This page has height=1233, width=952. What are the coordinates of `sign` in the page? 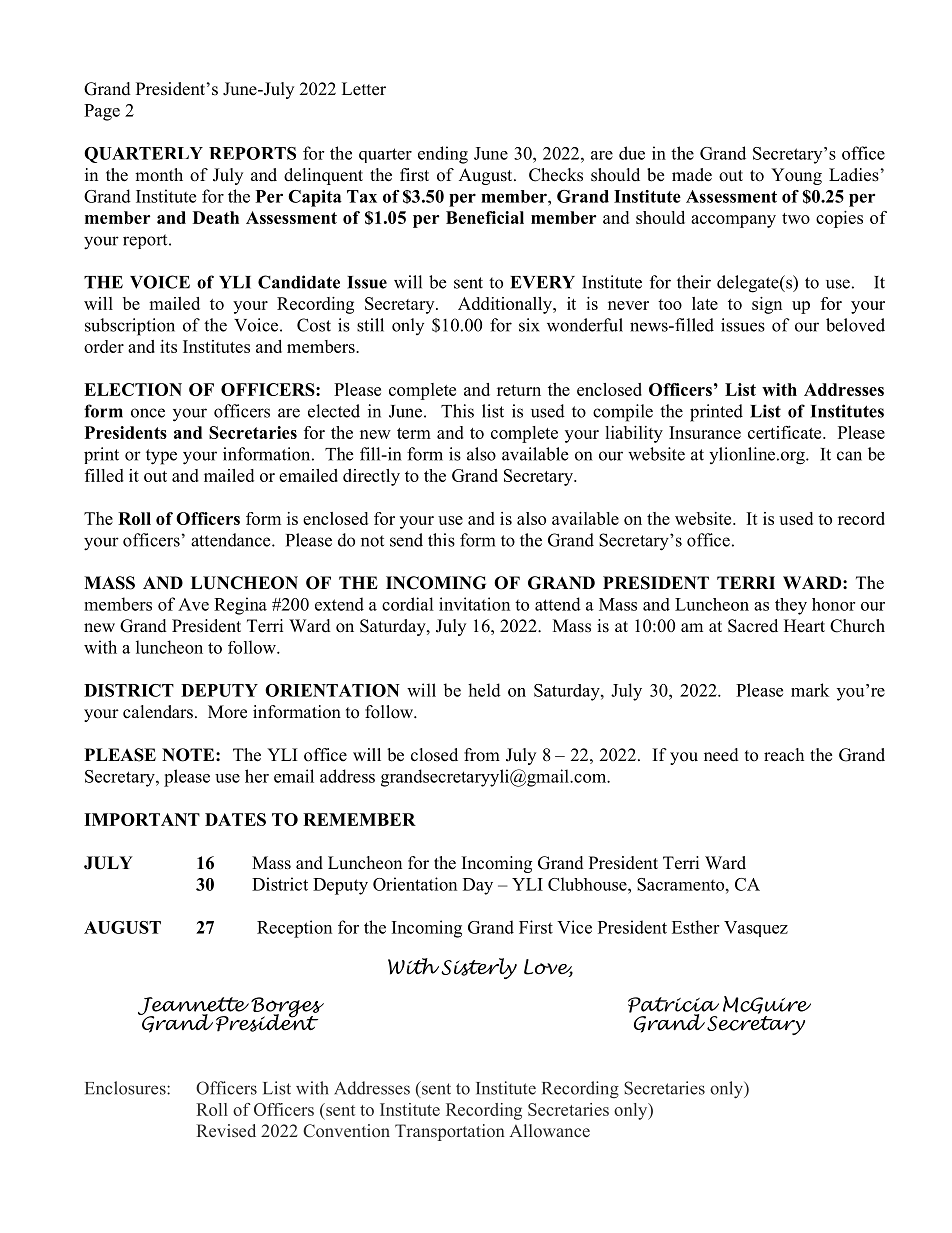 It's located at (767, 305).
